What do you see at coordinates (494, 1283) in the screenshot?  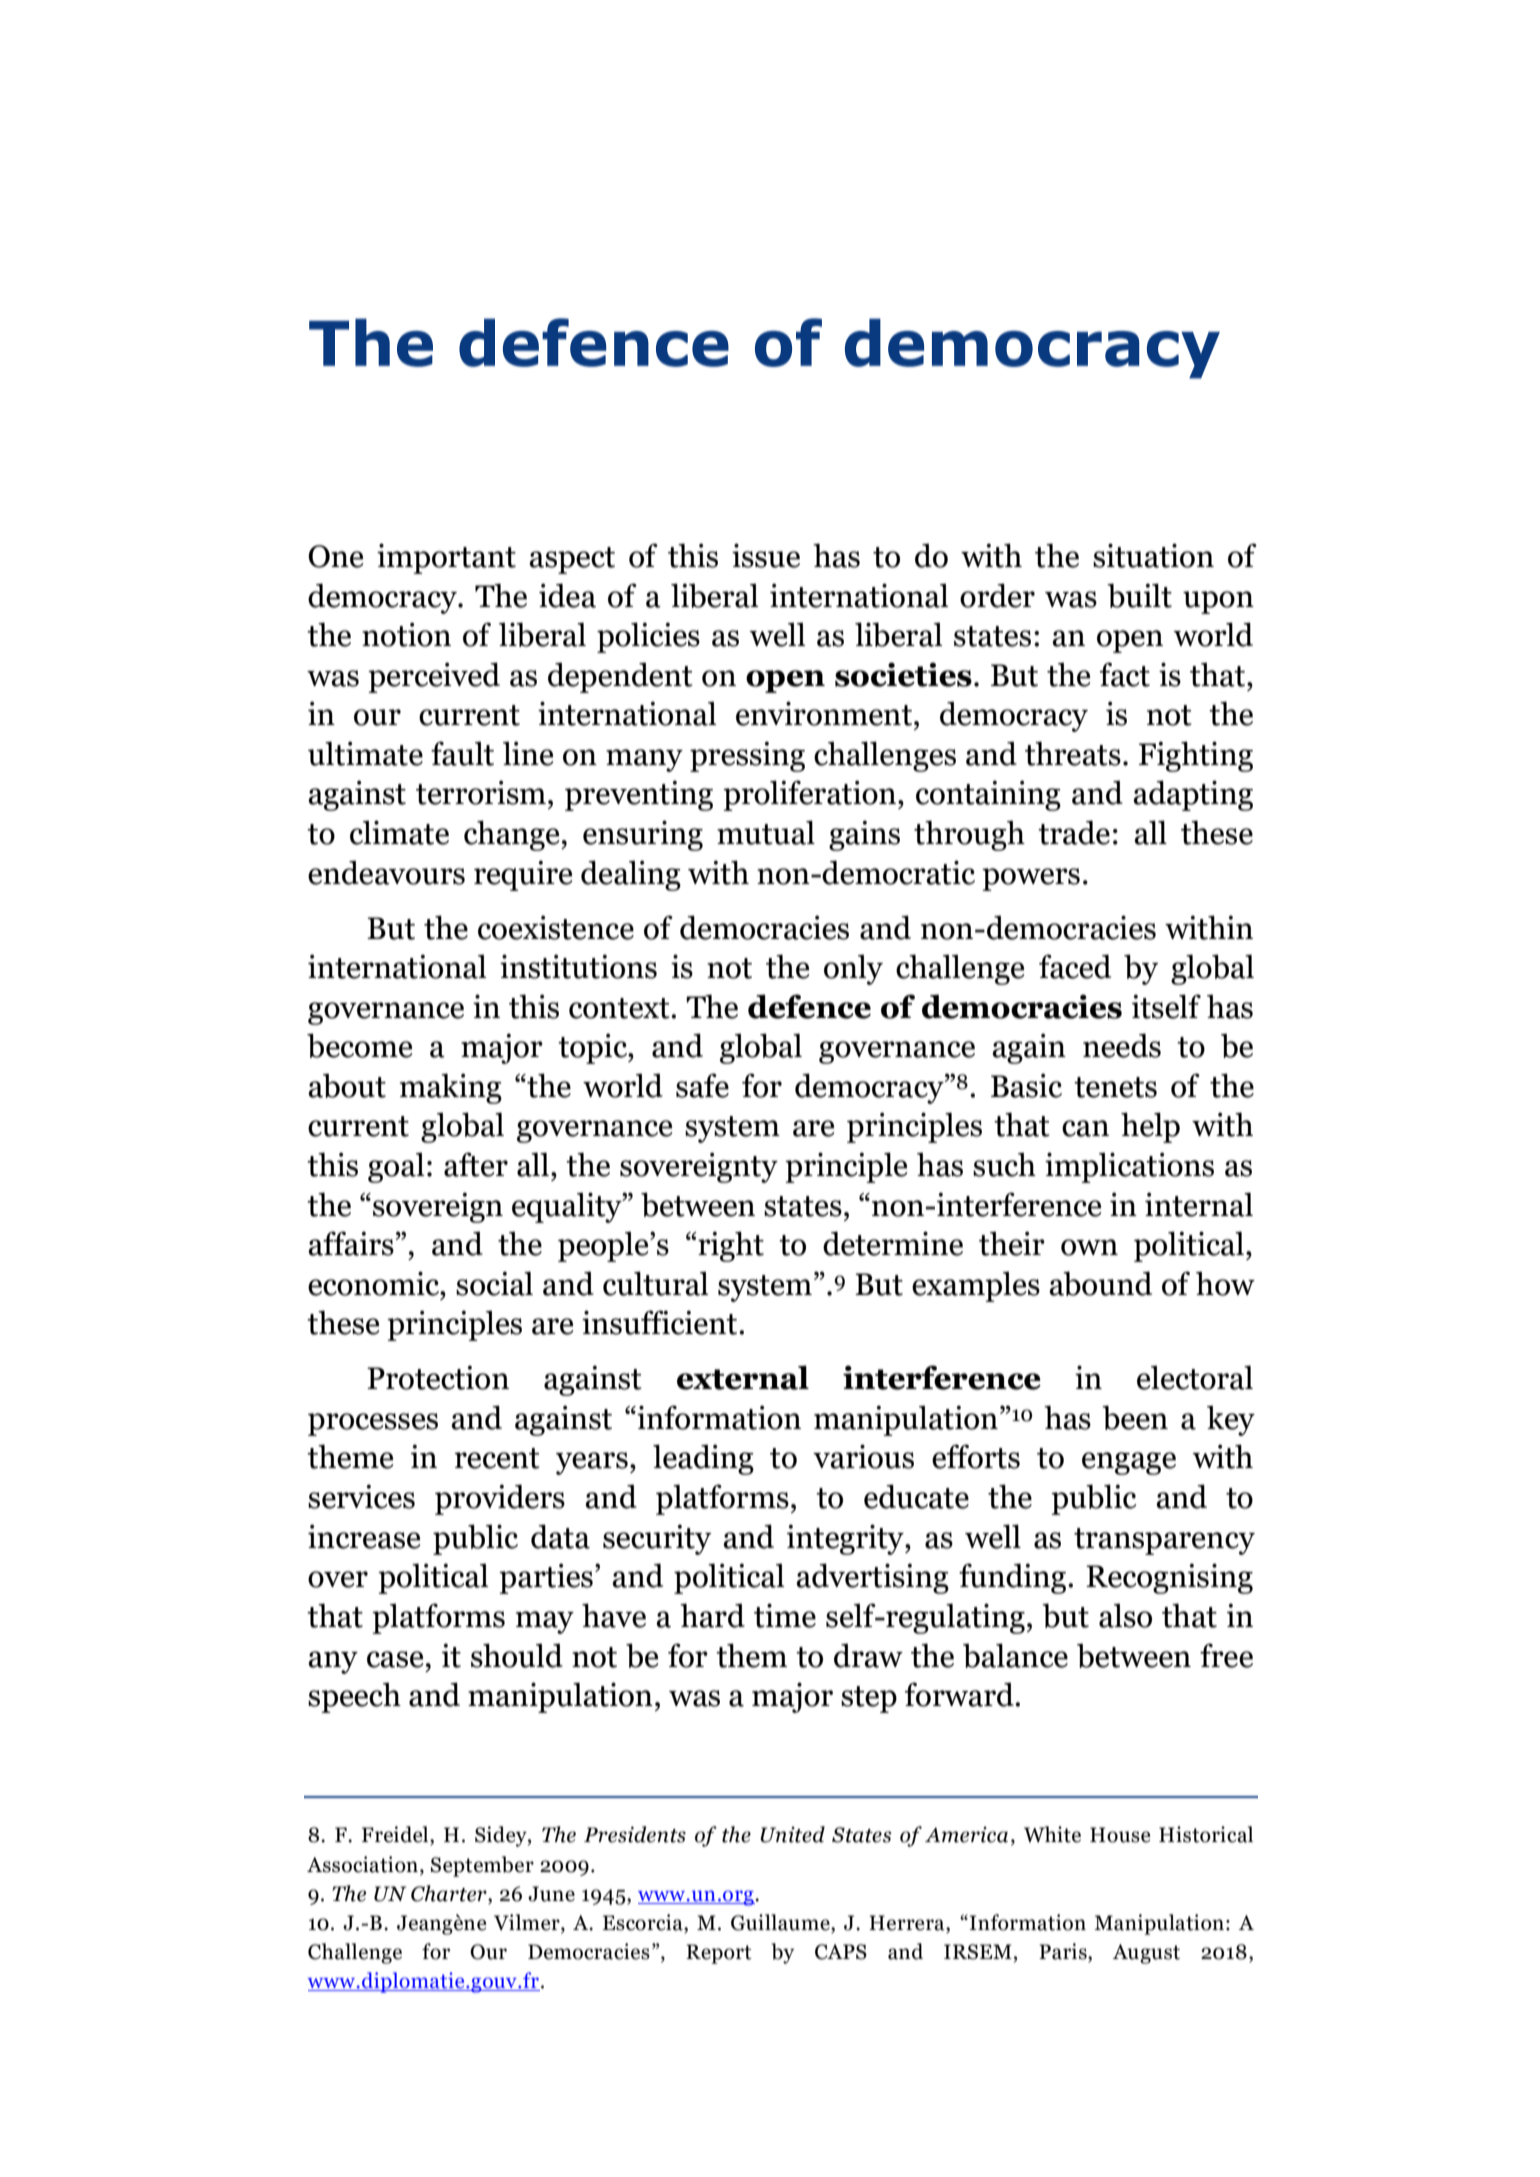 I see `social` at bounding box center [494, 1283].
